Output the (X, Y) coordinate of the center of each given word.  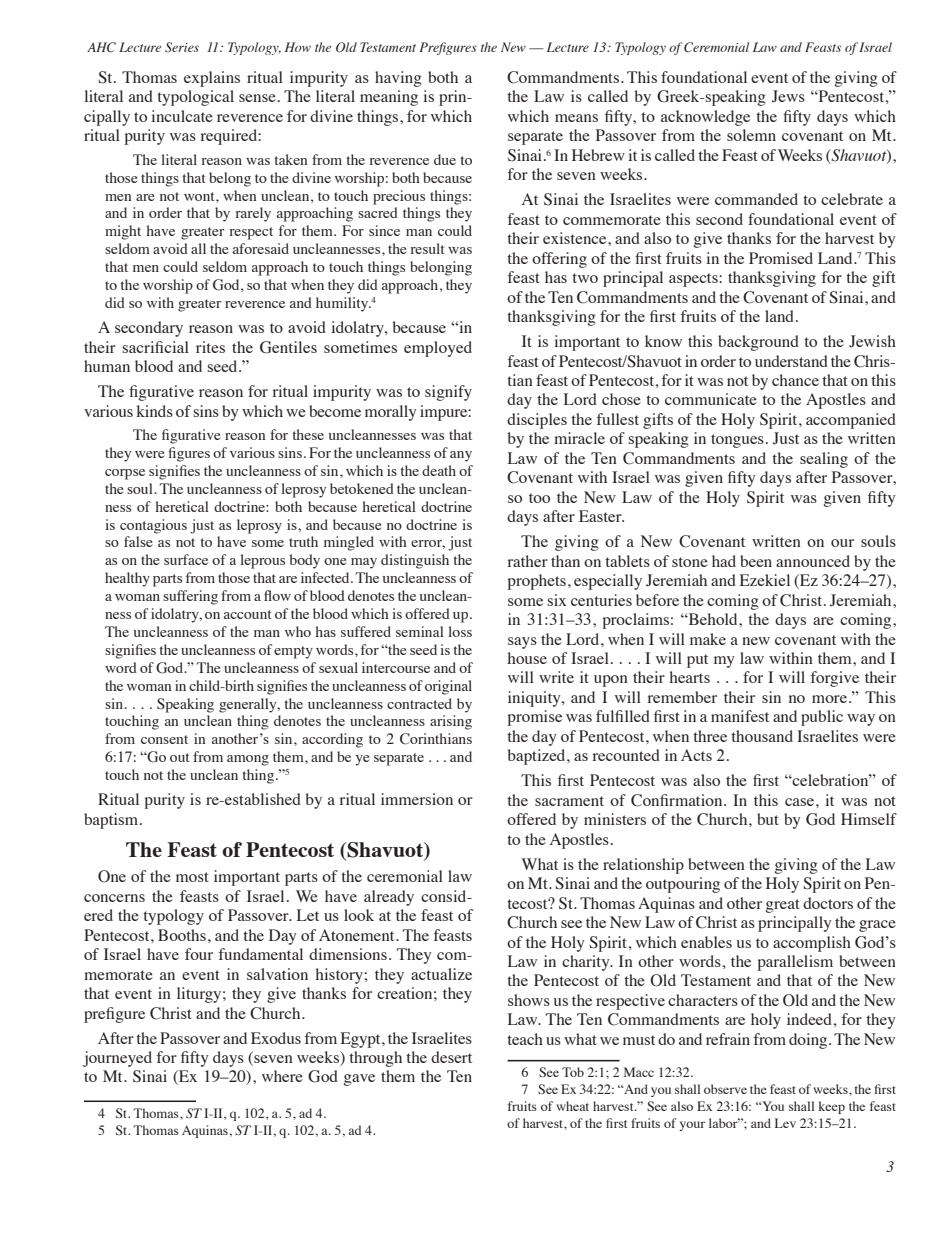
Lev (785, 1123)
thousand (762, 736)
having (398, 79)
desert (451, 1057)
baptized (538, 757)
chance (795, 380)
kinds (154, 411)
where (282, 1076)
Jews (788, 96)
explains (212, 79)
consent (164, 739)
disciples (537, 421)
